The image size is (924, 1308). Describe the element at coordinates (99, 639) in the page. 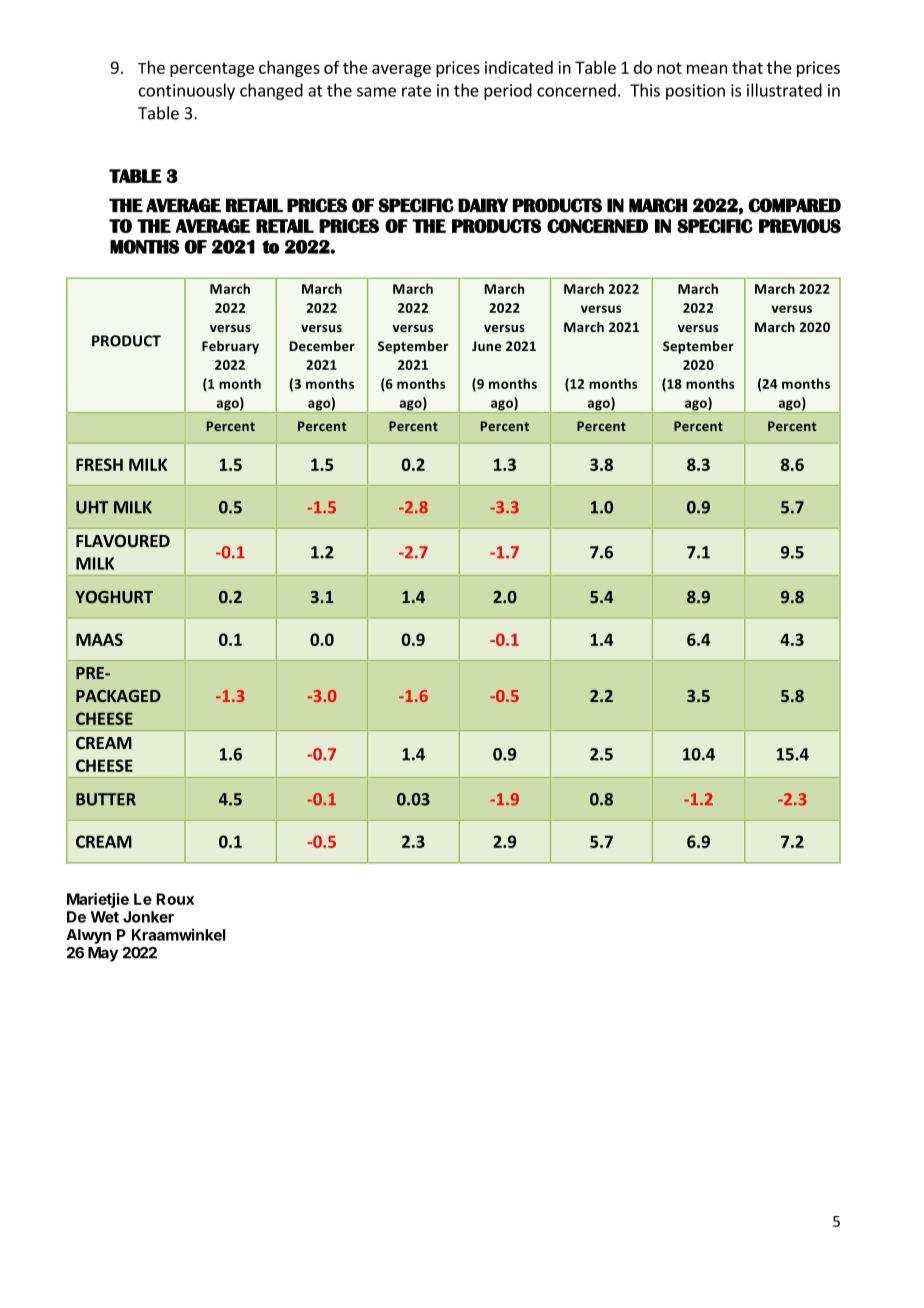

I see `MAAS` at that location.
